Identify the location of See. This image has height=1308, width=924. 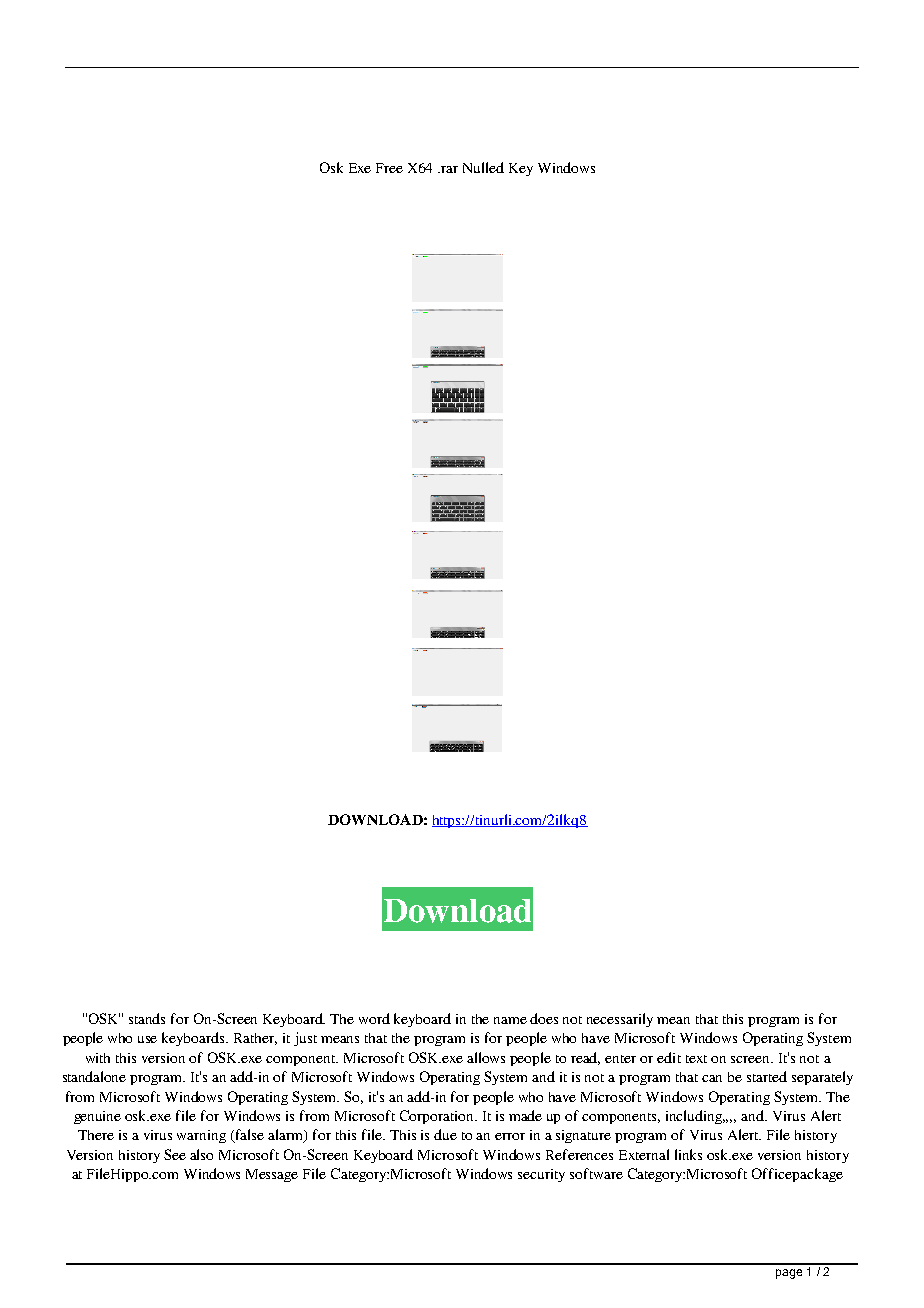
(175, 1154).
